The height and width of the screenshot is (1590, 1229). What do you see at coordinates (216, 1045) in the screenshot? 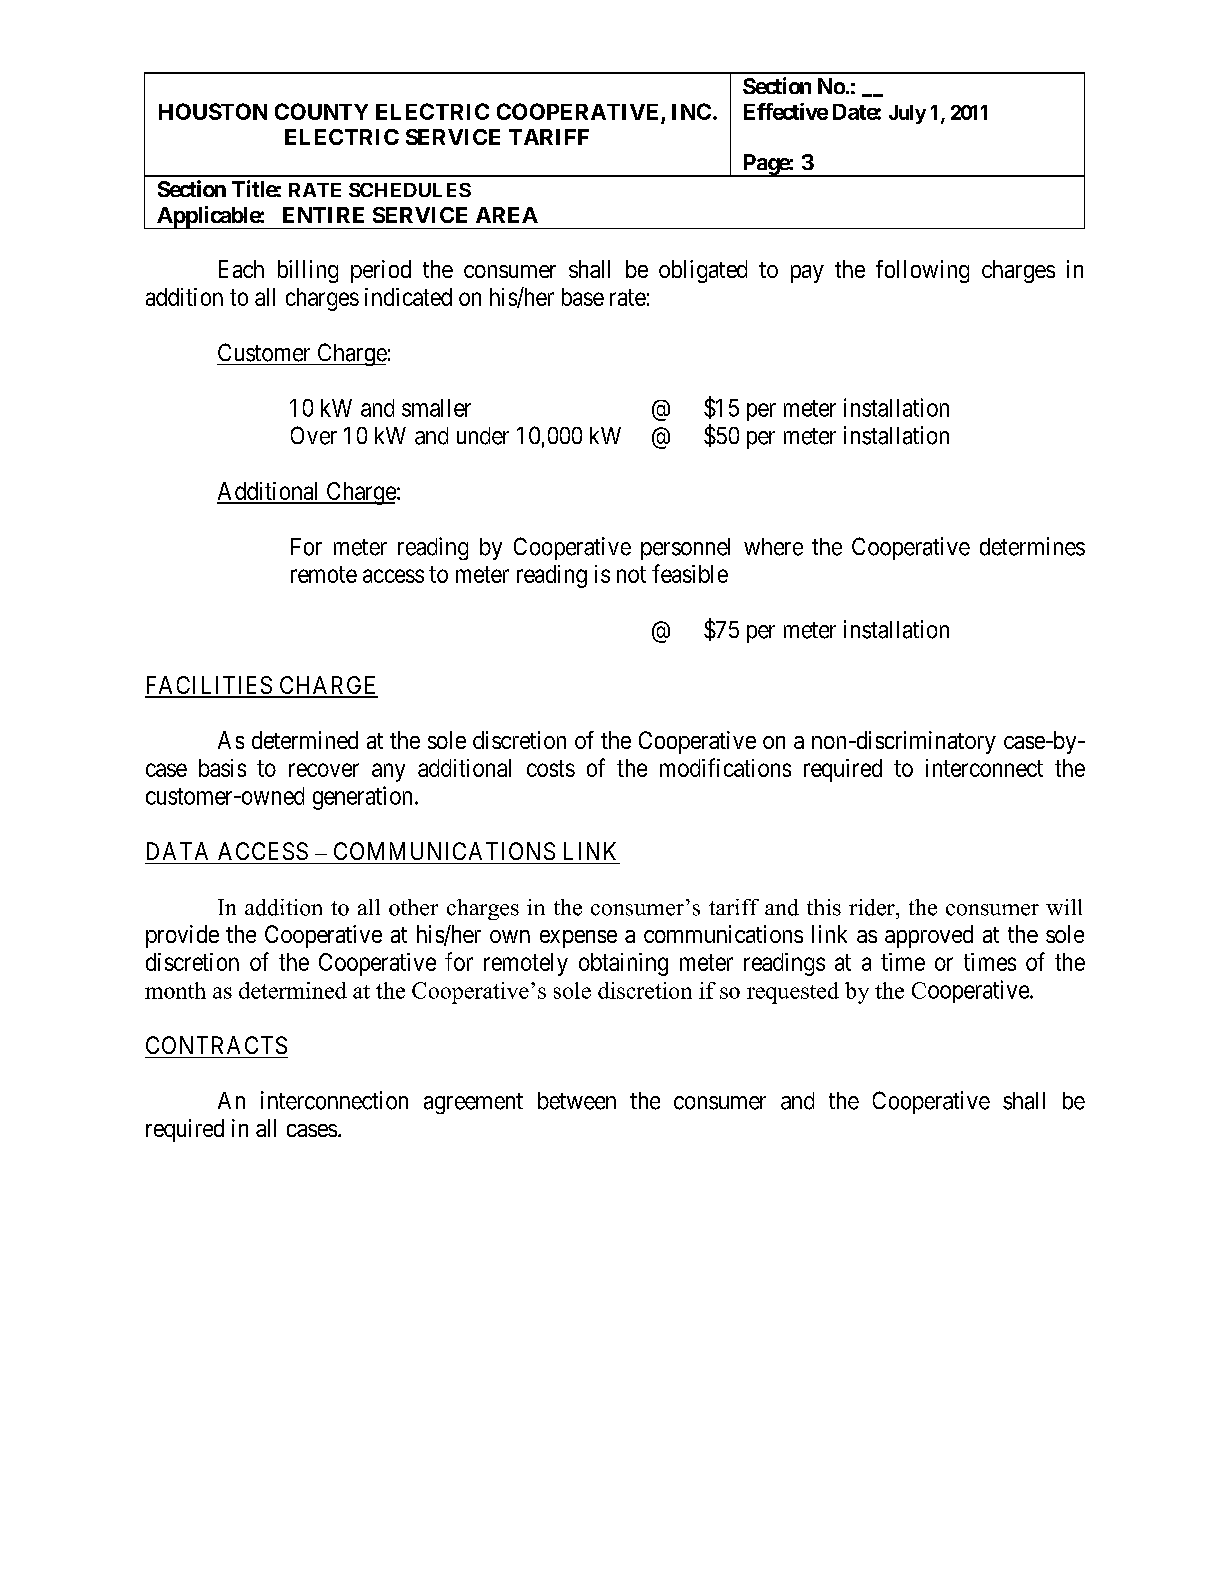
I see `CONTRACTS` at bounding box center [216, 1045].
